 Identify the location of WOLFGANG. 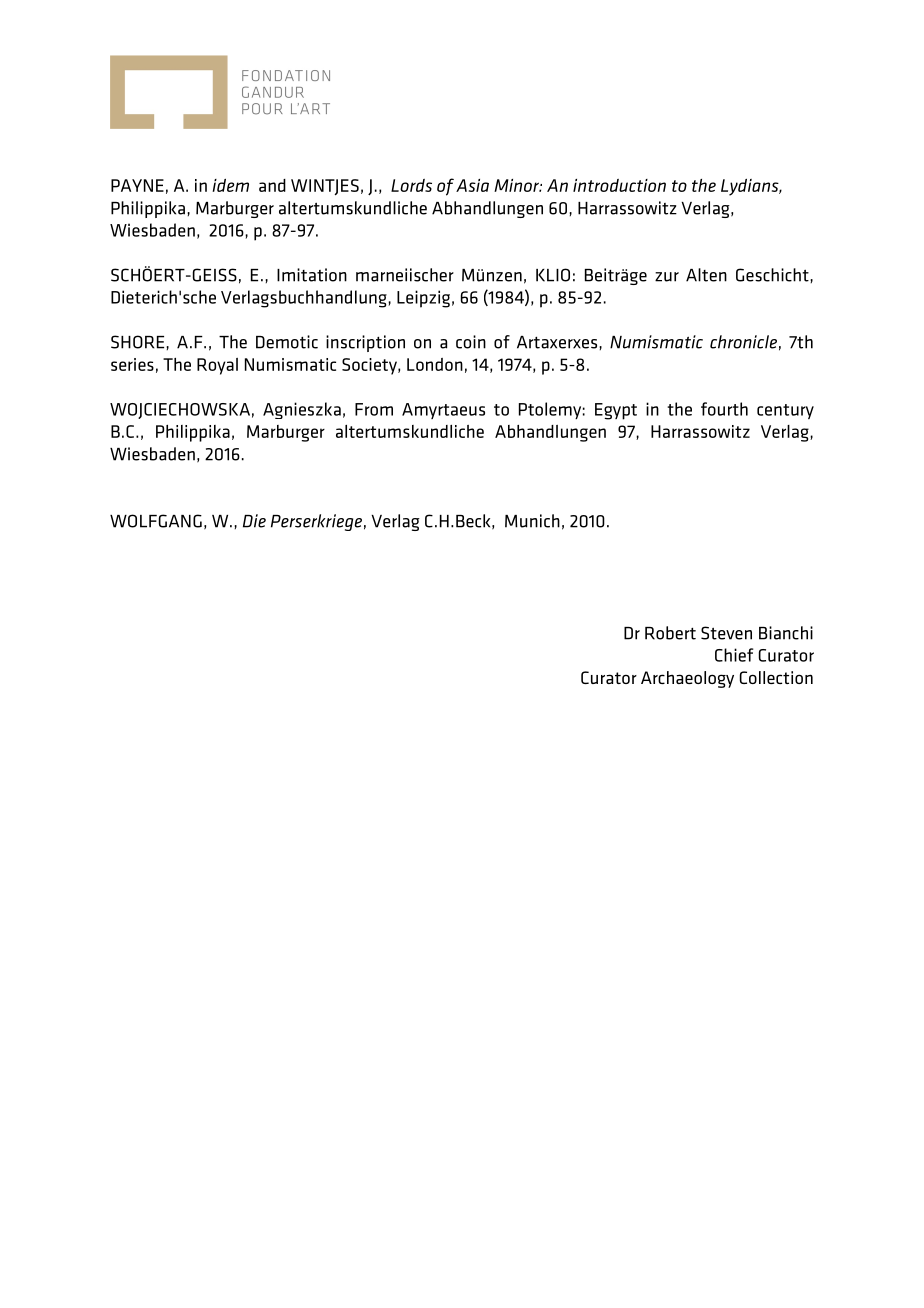
(156, 521).
